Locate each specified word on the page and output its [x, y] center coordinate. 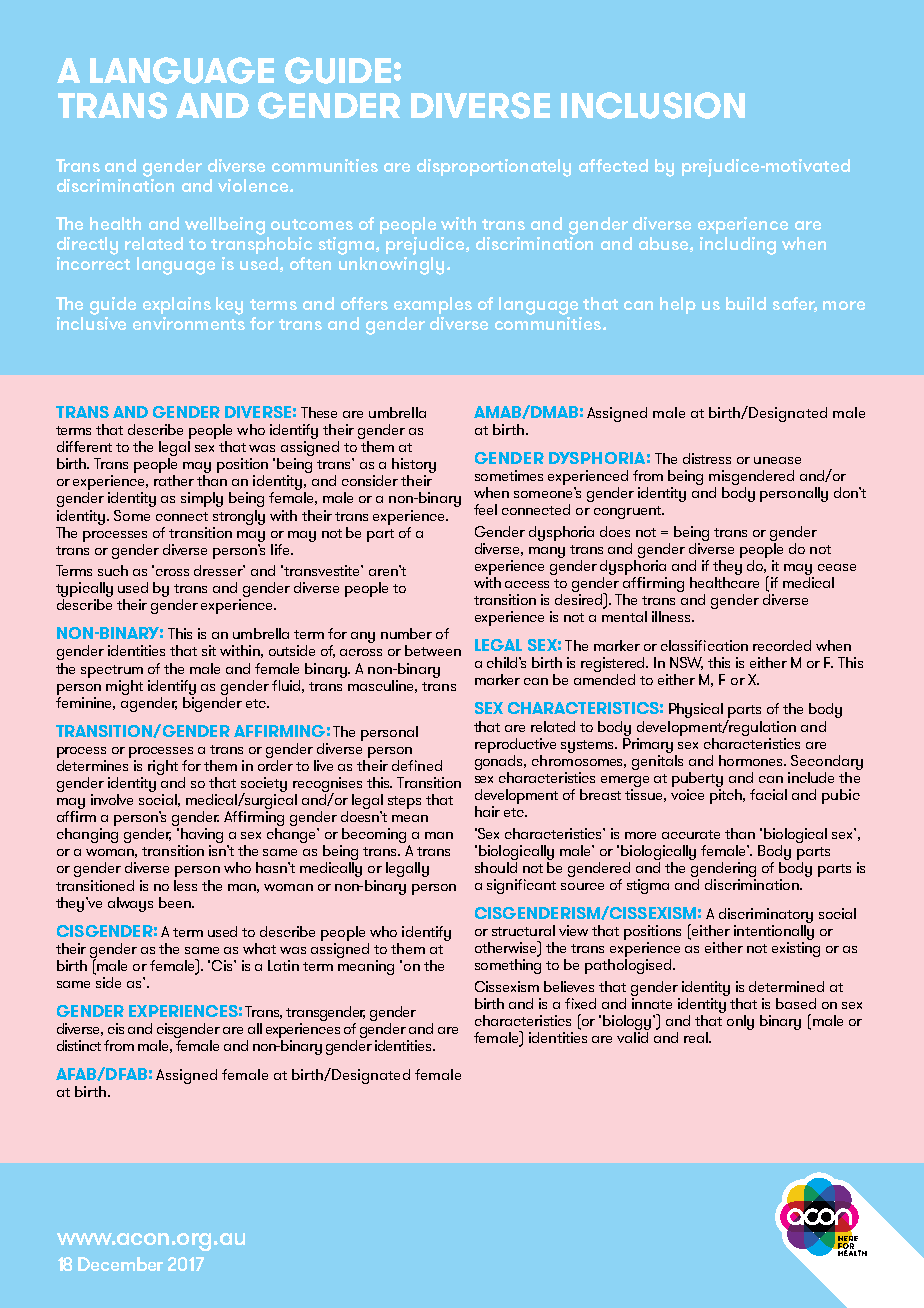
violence [253, 185]
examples [433, 305]
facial [768, 794]
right [163, 767]
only [740, 1022]
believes [569, 986]
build [746, 303]
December [120, 1264]
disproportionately [494, 168]
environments [189, 322]
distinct [79, 1045]
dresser [219, 570]
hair [487, 811]
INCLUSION [653, 105]
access [527, 584]
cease [837, 567]
